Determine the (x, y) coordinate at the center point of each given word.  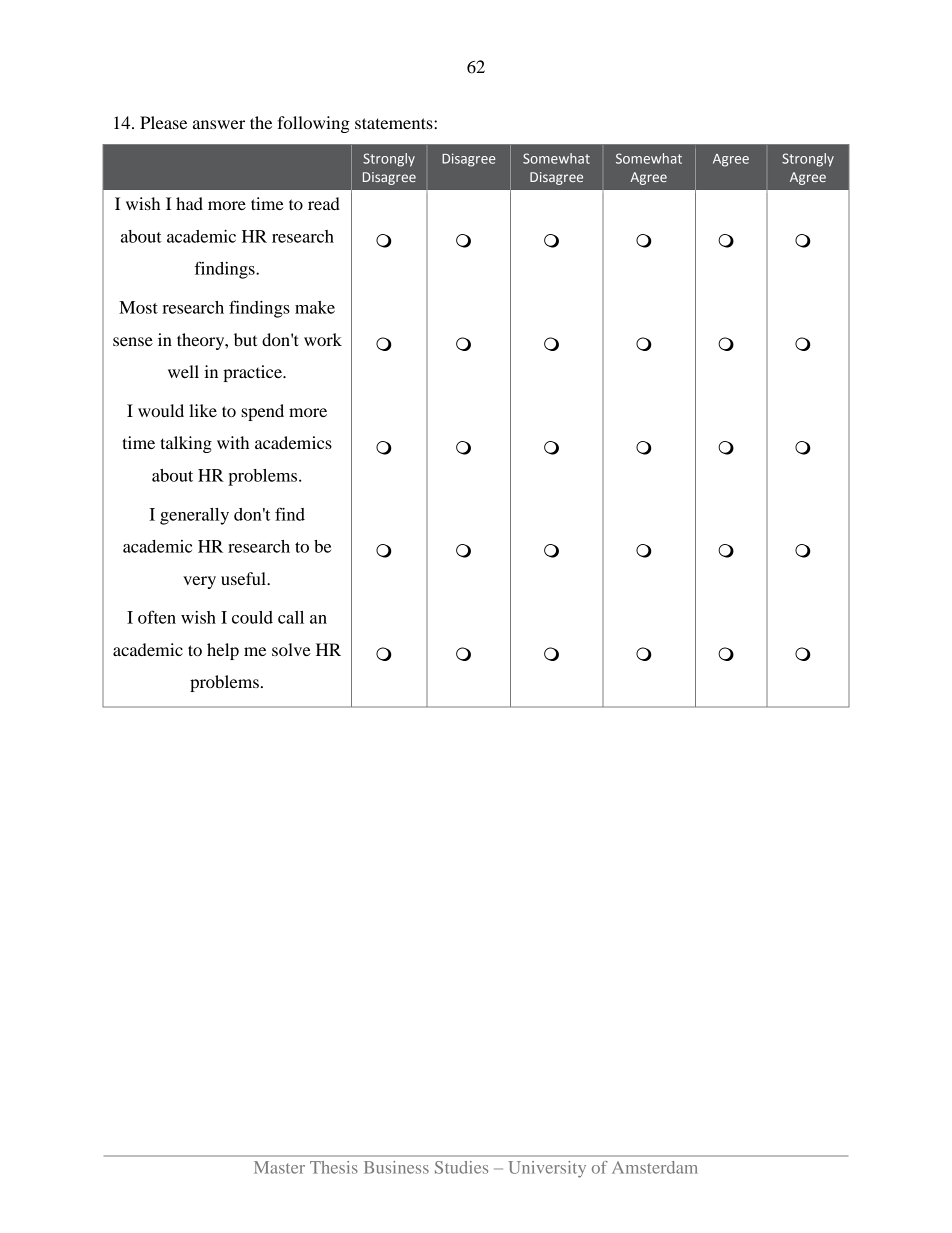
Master (279, 1167)
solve (291, 649)
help (223, 651)
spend (262, 412)
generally (194, 516)
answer (219, 124)
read (324, 203)
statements (395, 123)
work (323, 339)
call (291, 617)
